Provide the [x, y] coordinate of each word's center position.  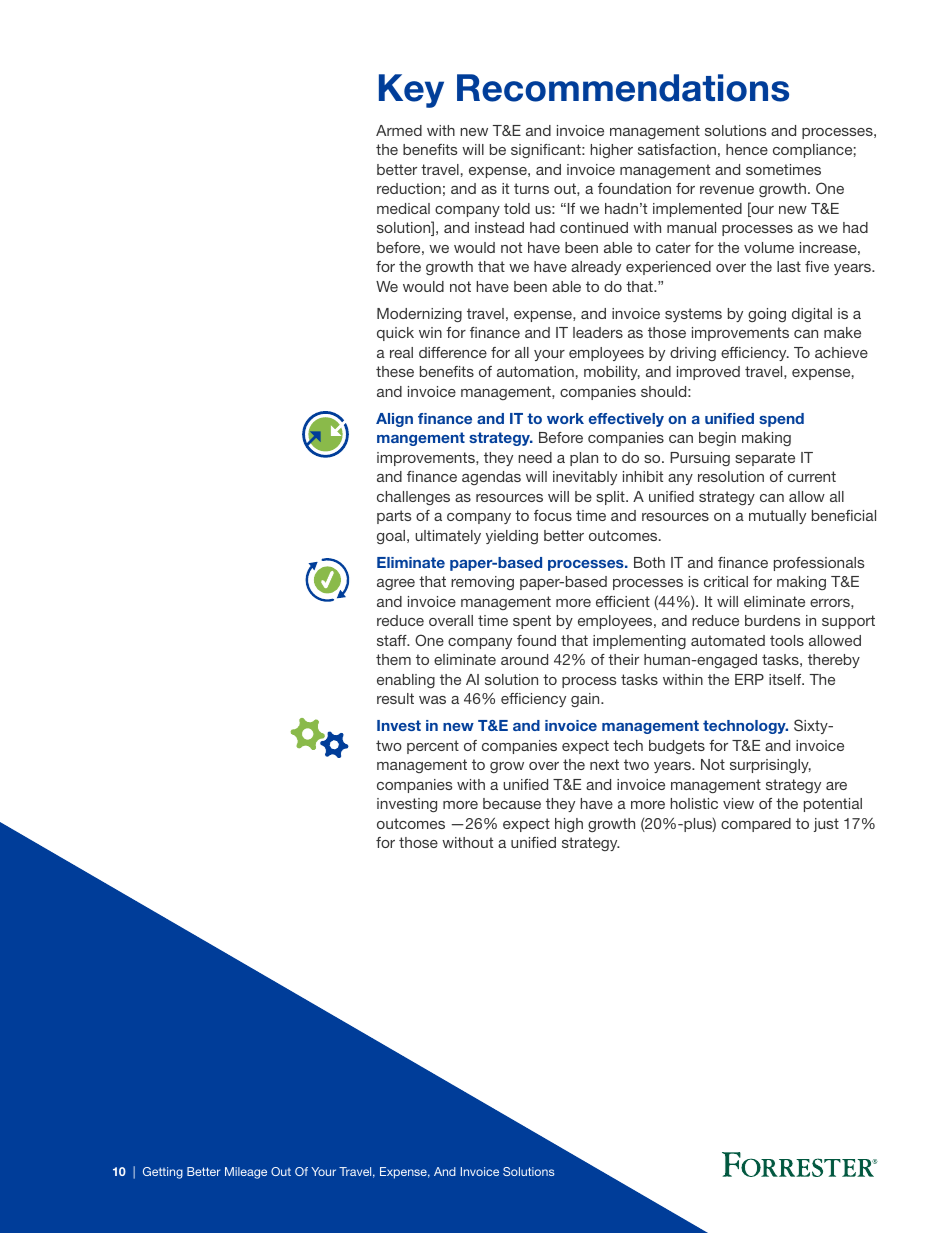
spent [532, 622]
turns [531, 188]
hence [747, 149]
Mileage [246, 1173]
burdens [773, 620]
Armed [399, 130]
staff [393, 640]
